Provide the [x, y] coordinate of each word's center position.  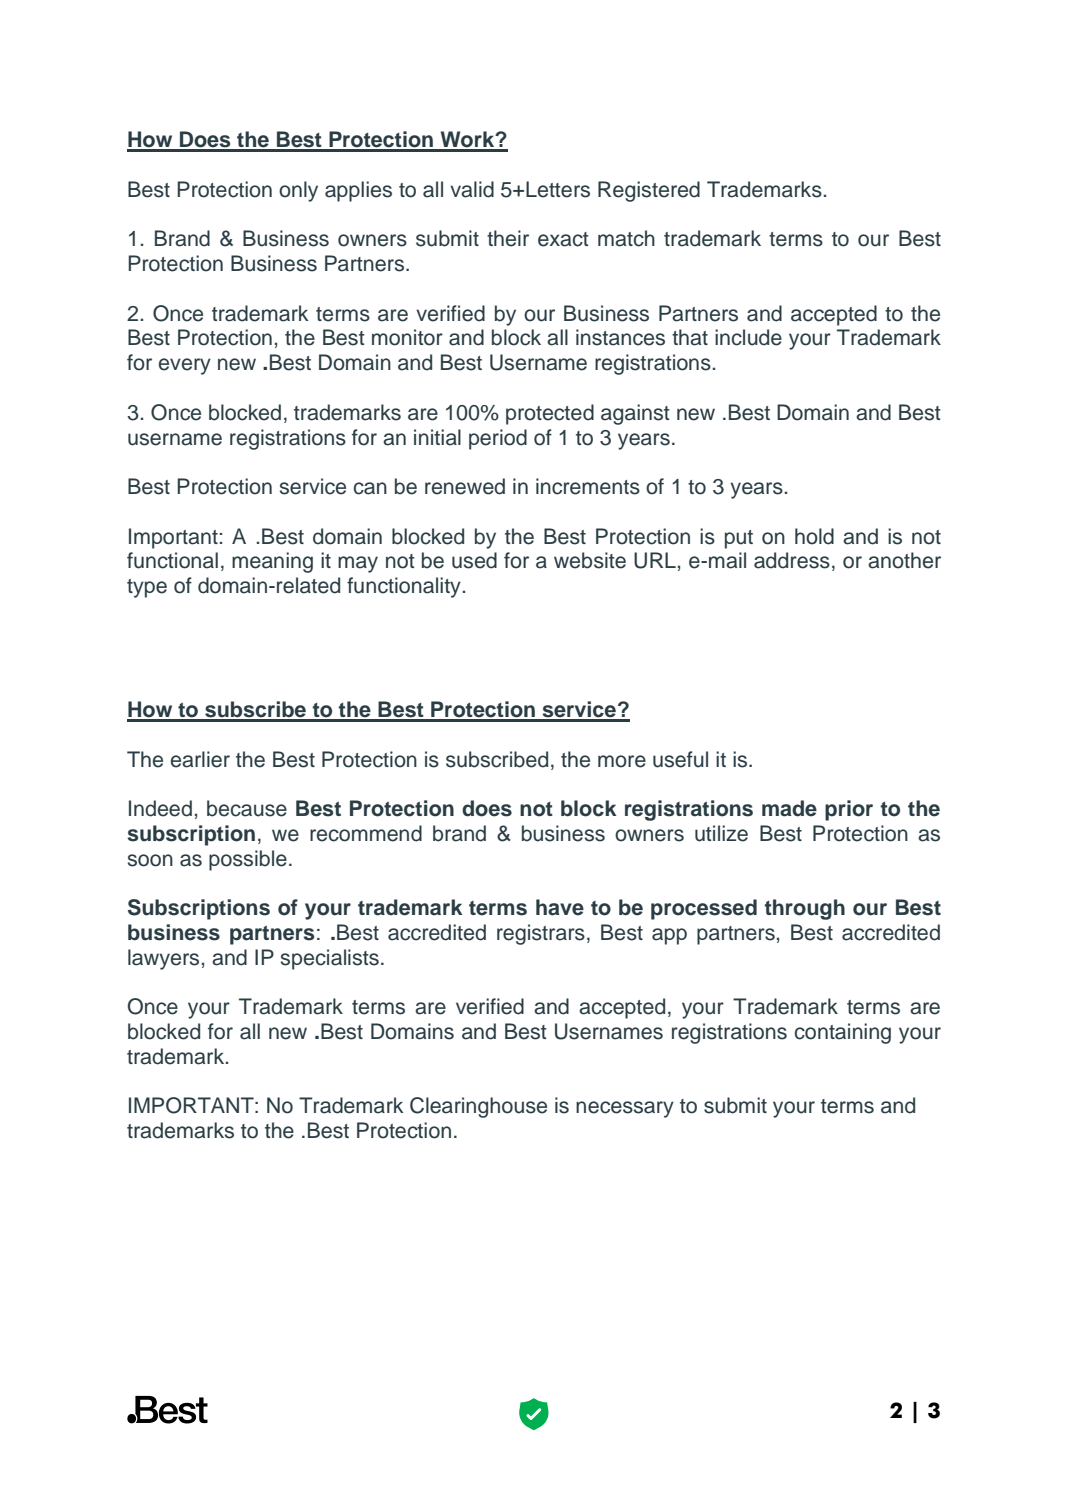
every [185, 366]
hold [814, 536]
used [474, 560]
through [805, 909]
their [508, 238]
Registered [649, 191]
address [792, 560]
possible [248, 860]
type [147, 588]
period [498, 439]
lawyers [163, 959]
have [560, 907]
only [298, 191]
